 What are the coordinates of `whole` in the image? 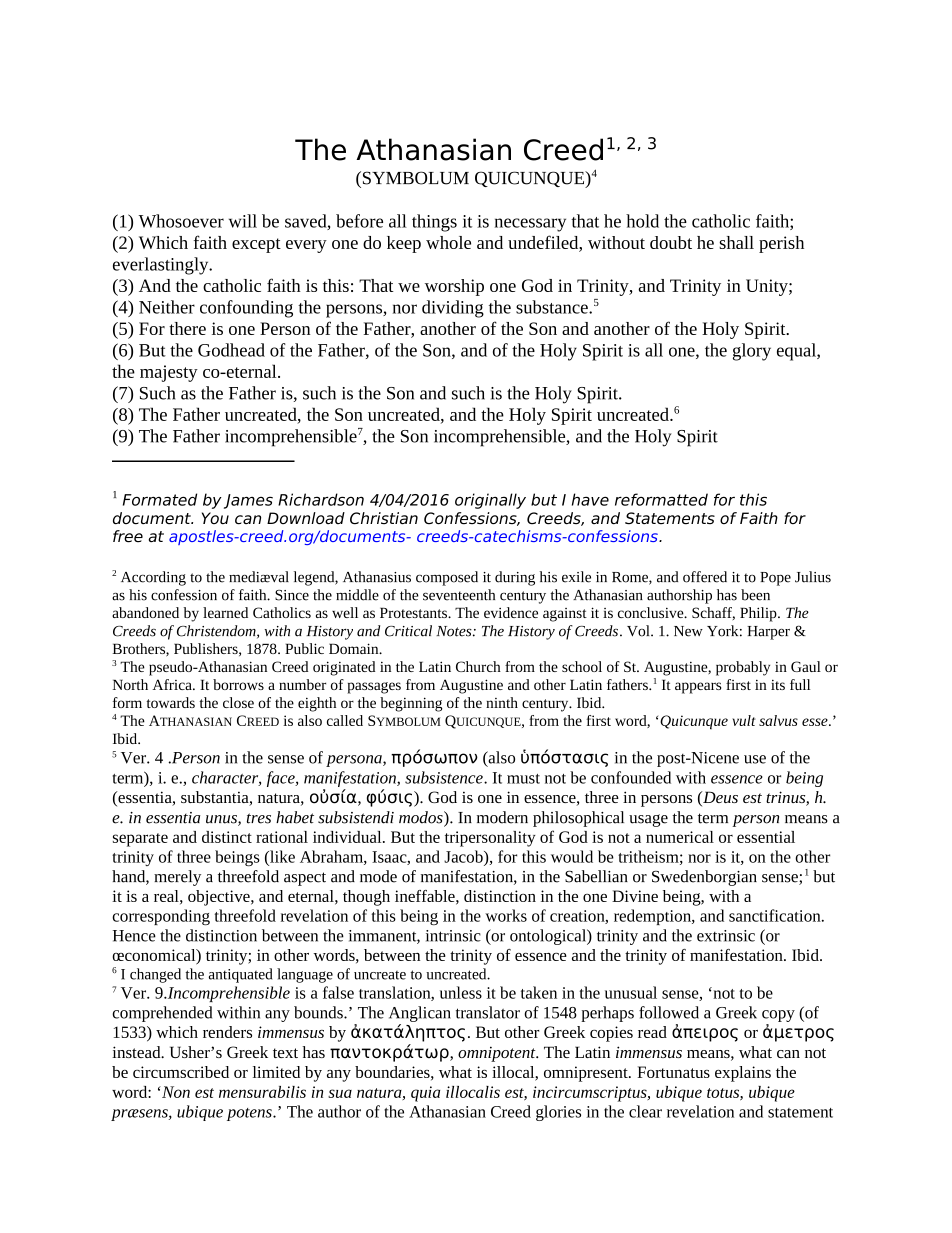 It's located at (448, 242).
